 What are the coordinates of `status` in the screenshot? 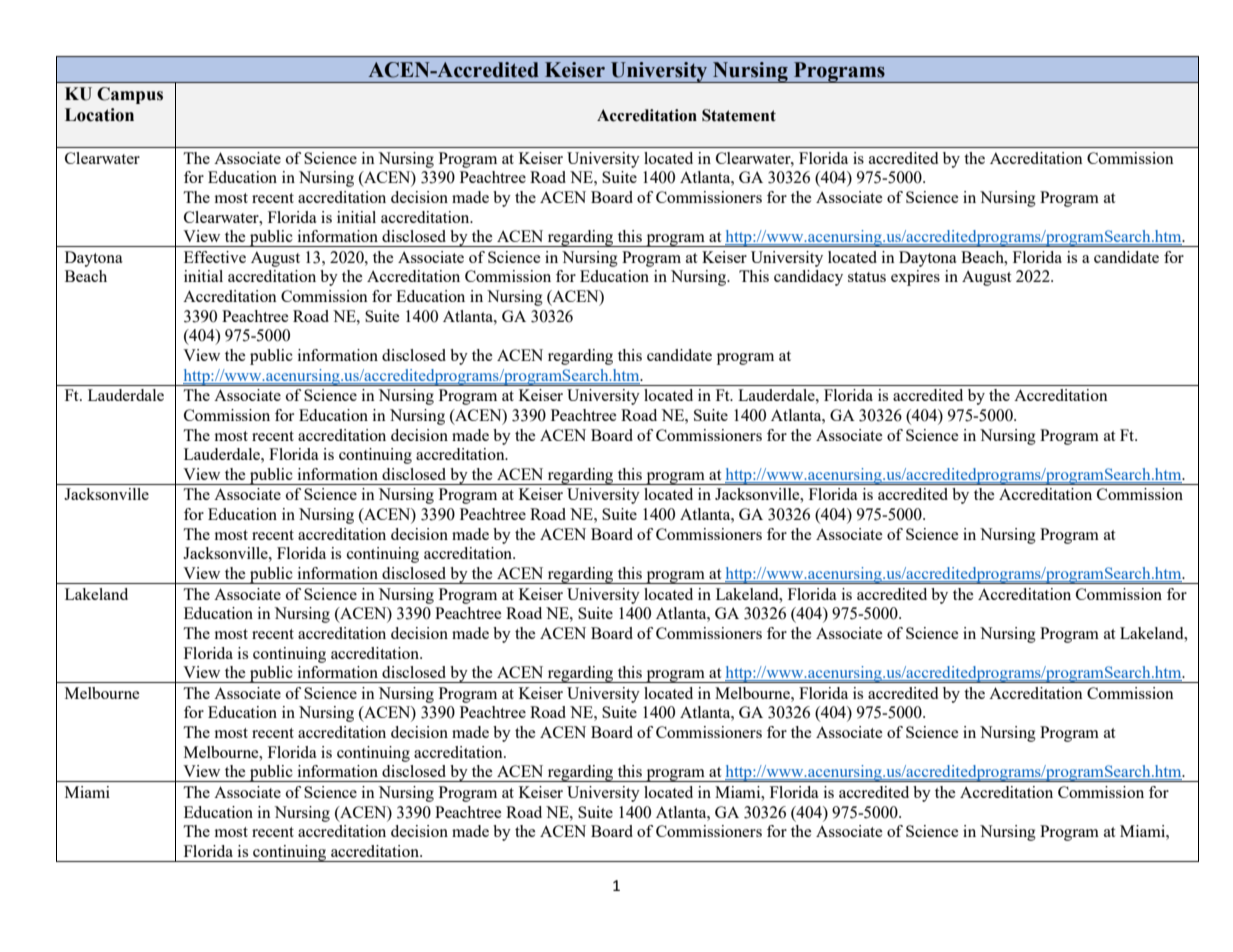 It's located at (867, 277).
